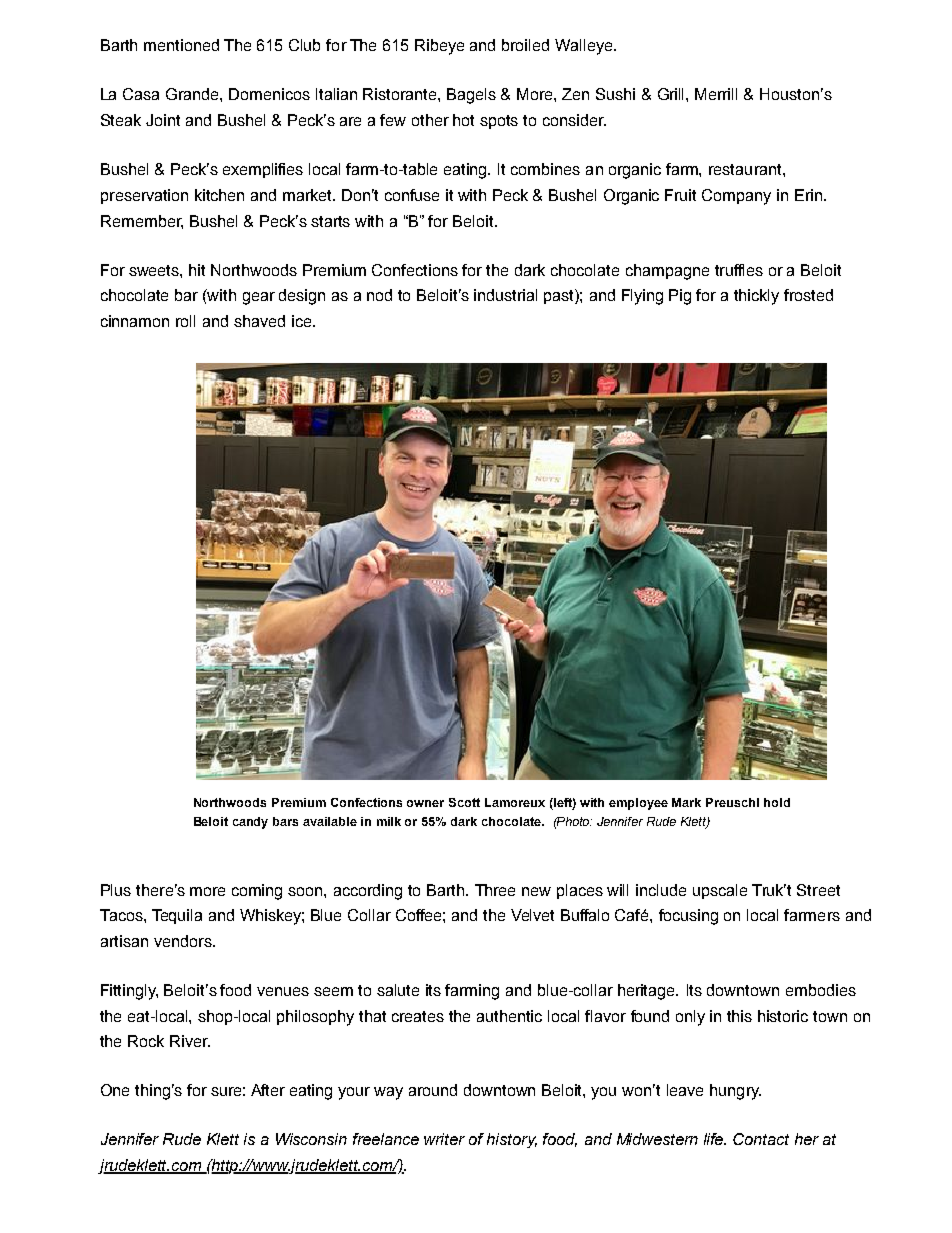  What do you see at coordinates (268, 1090) in the screenshot?
I see `After` at bounding box center [268, 1090].
